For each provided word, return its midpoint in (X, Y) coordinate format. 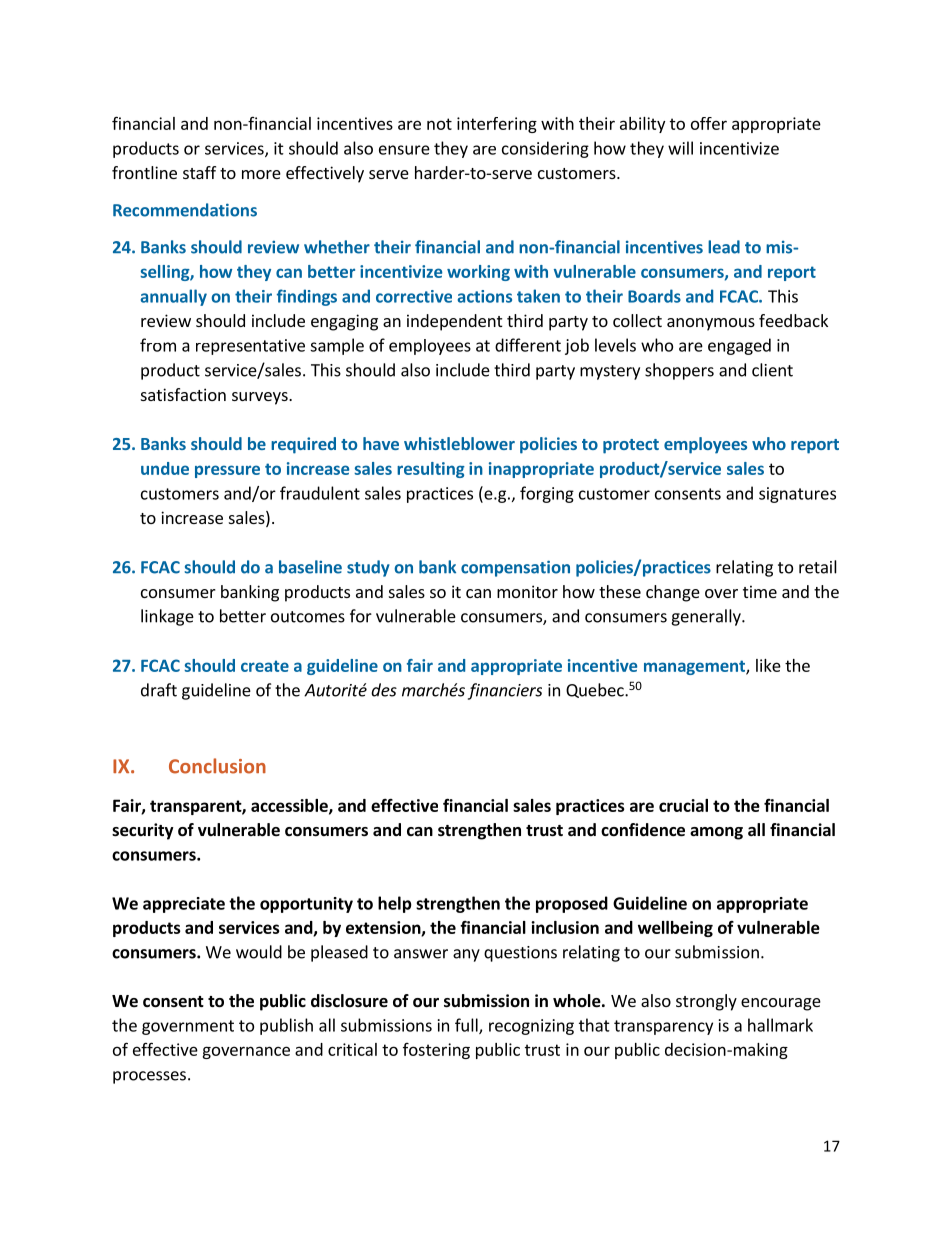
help (395, 904)
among (716, 833)
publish (286, 1026)
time (760, 591)
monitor (527, 591)
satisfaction (183, 394)
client (772, 370)
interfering (497, 125)
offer (709, 123)
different (528, 345)
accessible (290, 806)
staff (199, 172)
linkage (167, 617)
